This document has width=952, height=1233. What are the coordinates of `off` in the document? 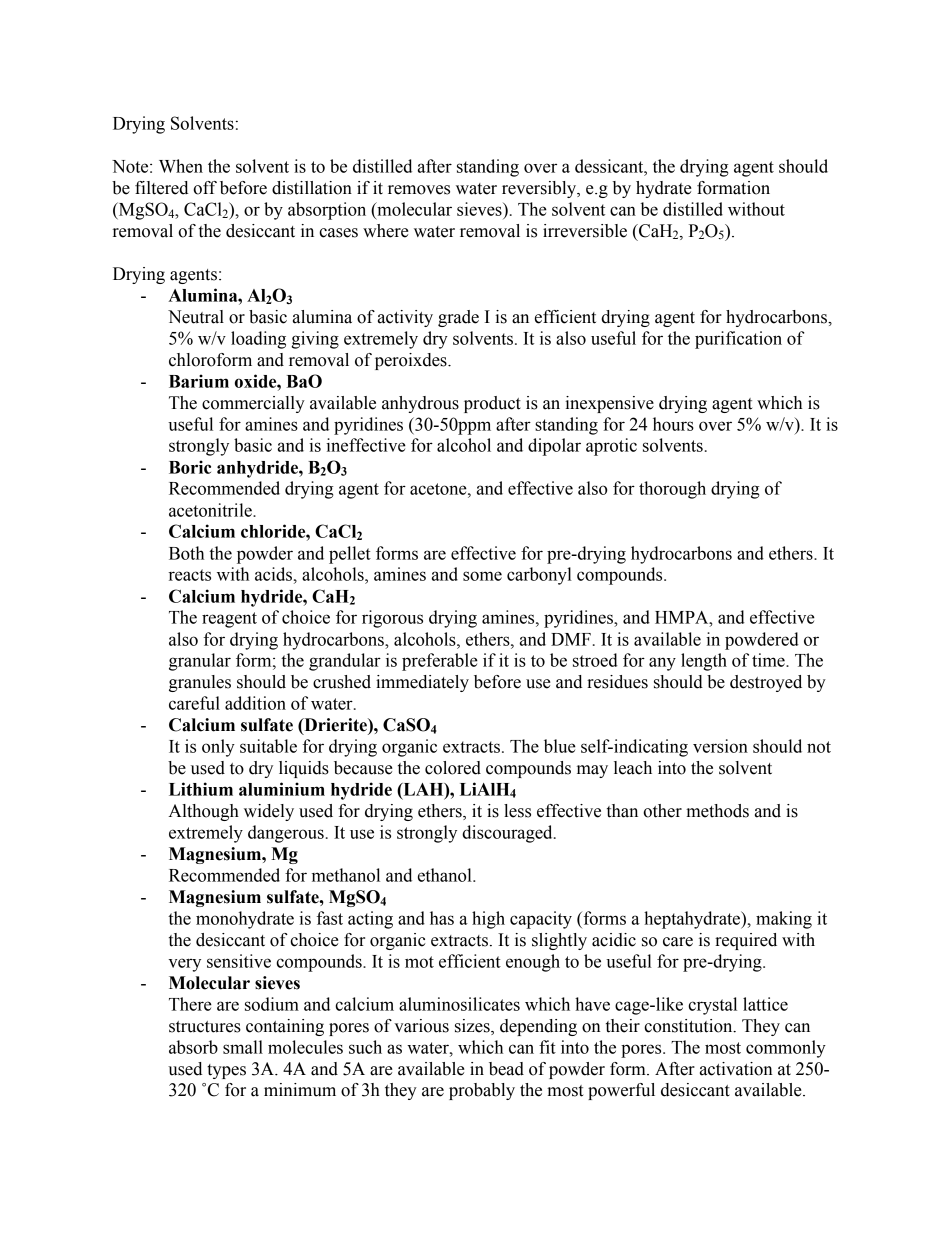 It's located at (205, 188).
